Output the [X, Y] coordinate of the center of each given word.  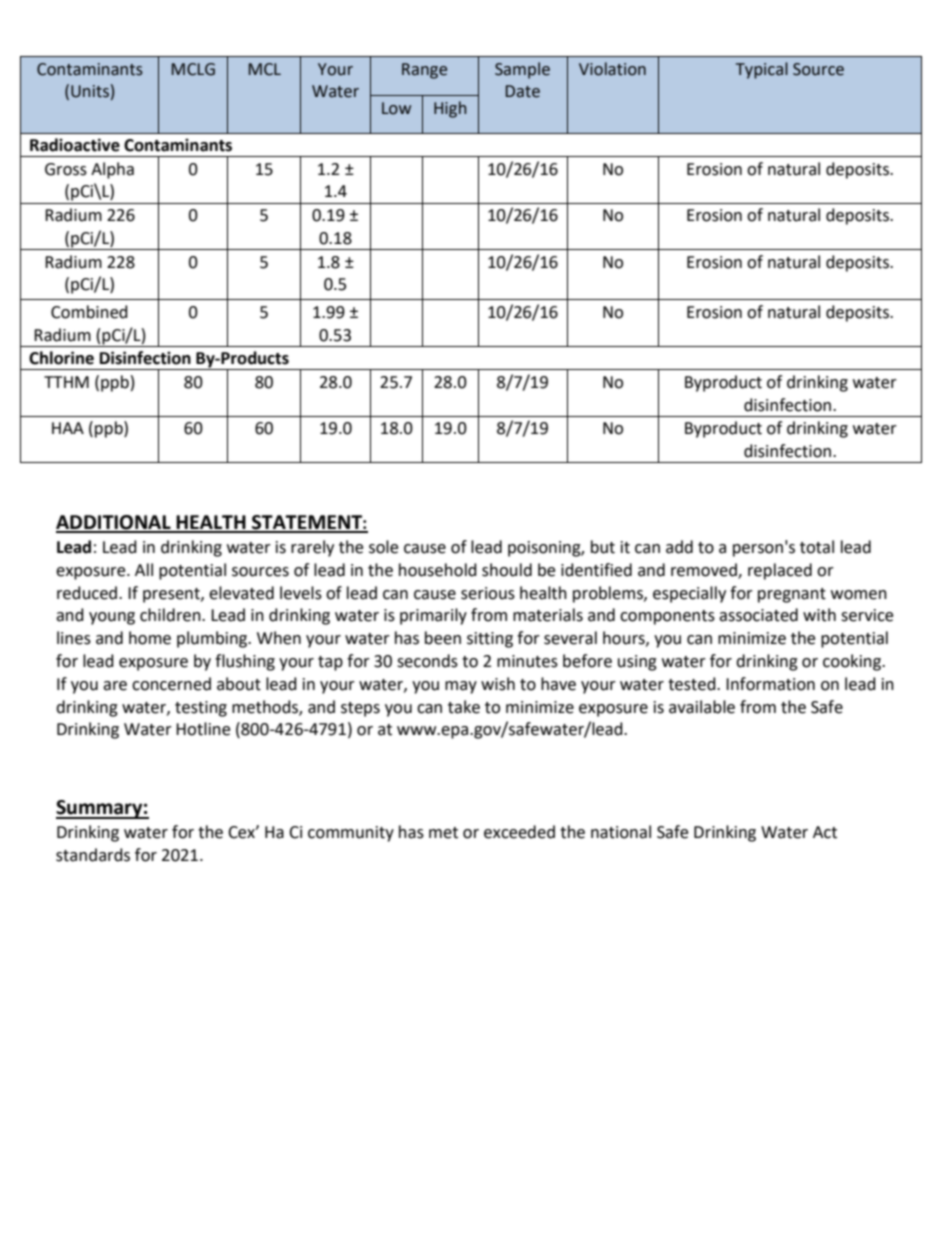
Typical [762, 70]
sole [383, 547]
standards [93, 855]
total [817, 547]
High [450, 109]
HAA [68, 428]
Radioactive [75, 145]
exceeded [519, 832]
